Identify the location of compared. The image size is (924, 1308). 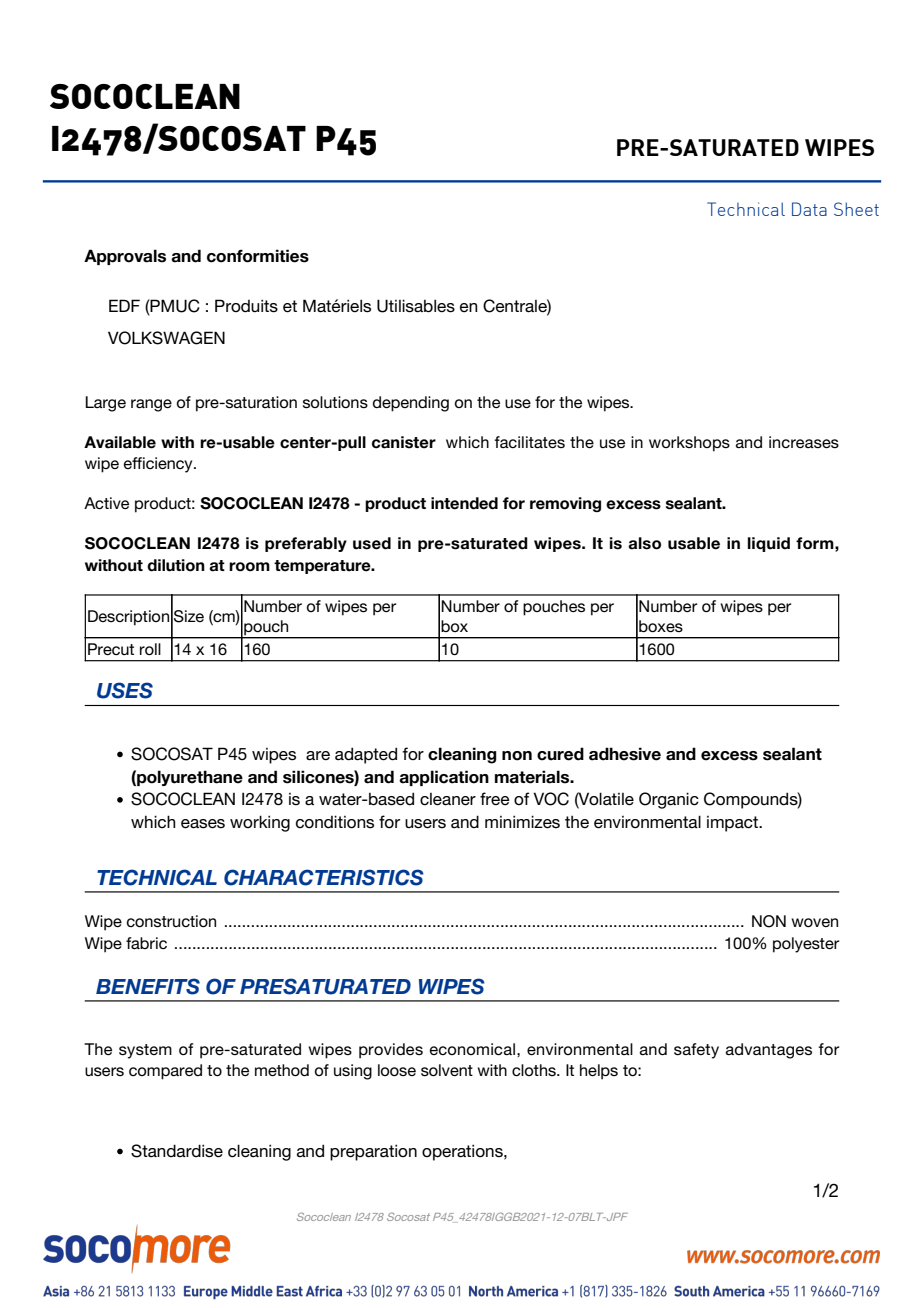
(165, 1072).
